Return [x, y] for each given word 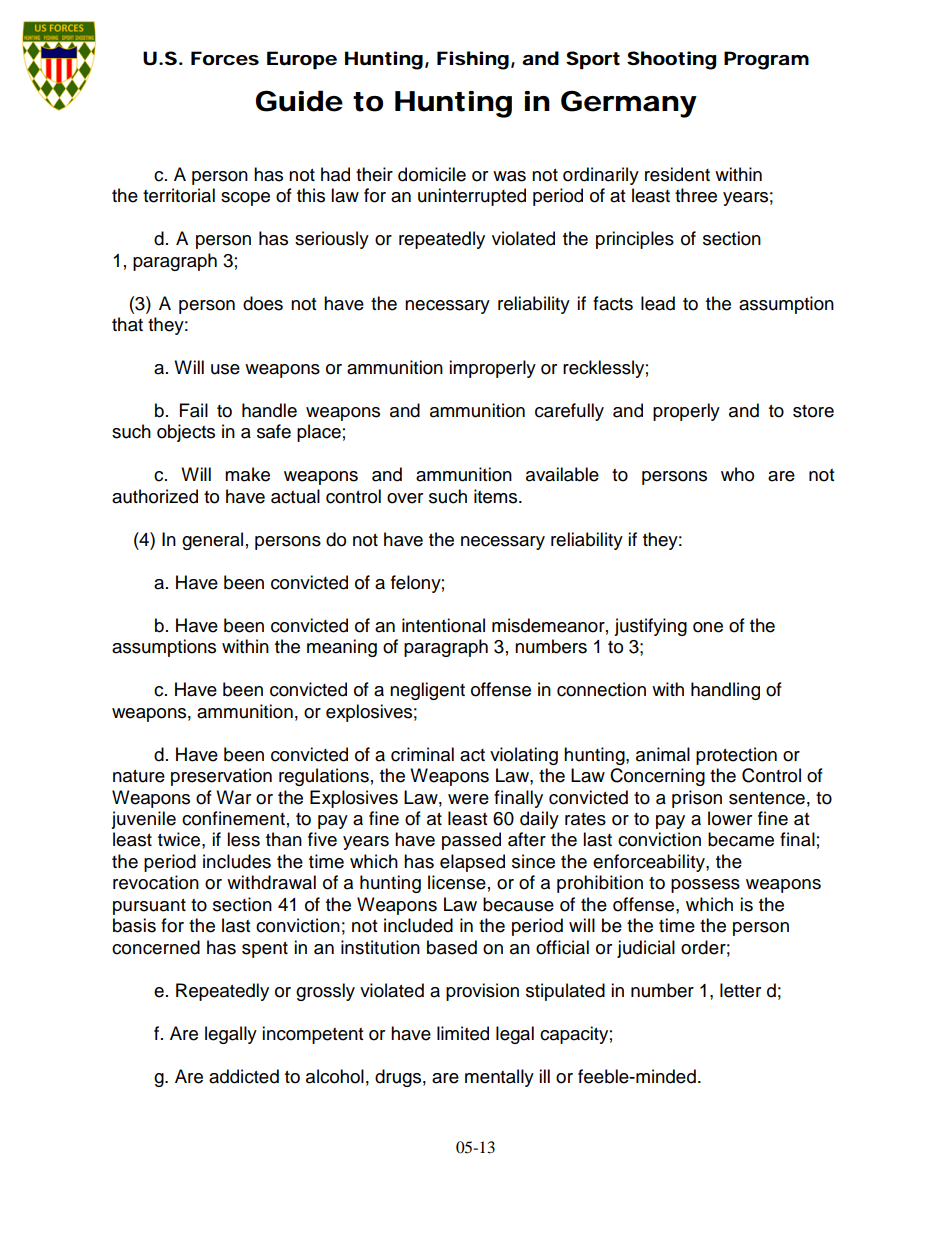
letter [740, 990]
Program [766, 60]
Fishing [473, 60]
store [813, 411]
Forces [225, 58]
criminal [422, 754]
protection [736, 756]
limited [463, 1033]
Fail [194, 410]
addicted [244, 1076]
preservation [221, 777]
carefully [569, 412]
